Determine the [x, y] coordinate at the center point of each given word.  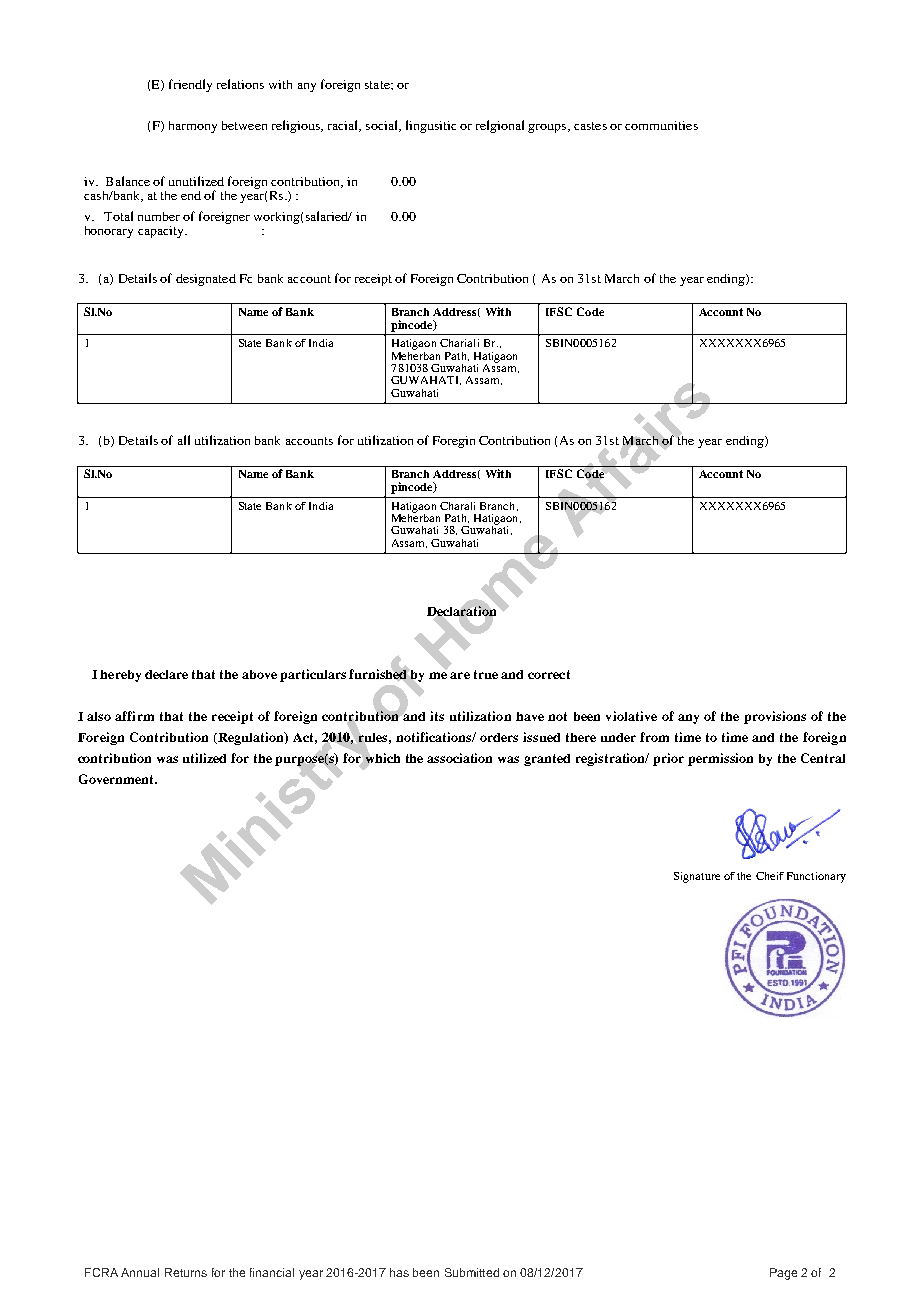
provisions [775, 717]
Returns [186, 1272]
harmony [193, 127]
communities [661, 125]
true [486, 674]
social [383, 126]
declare [166, 674]
